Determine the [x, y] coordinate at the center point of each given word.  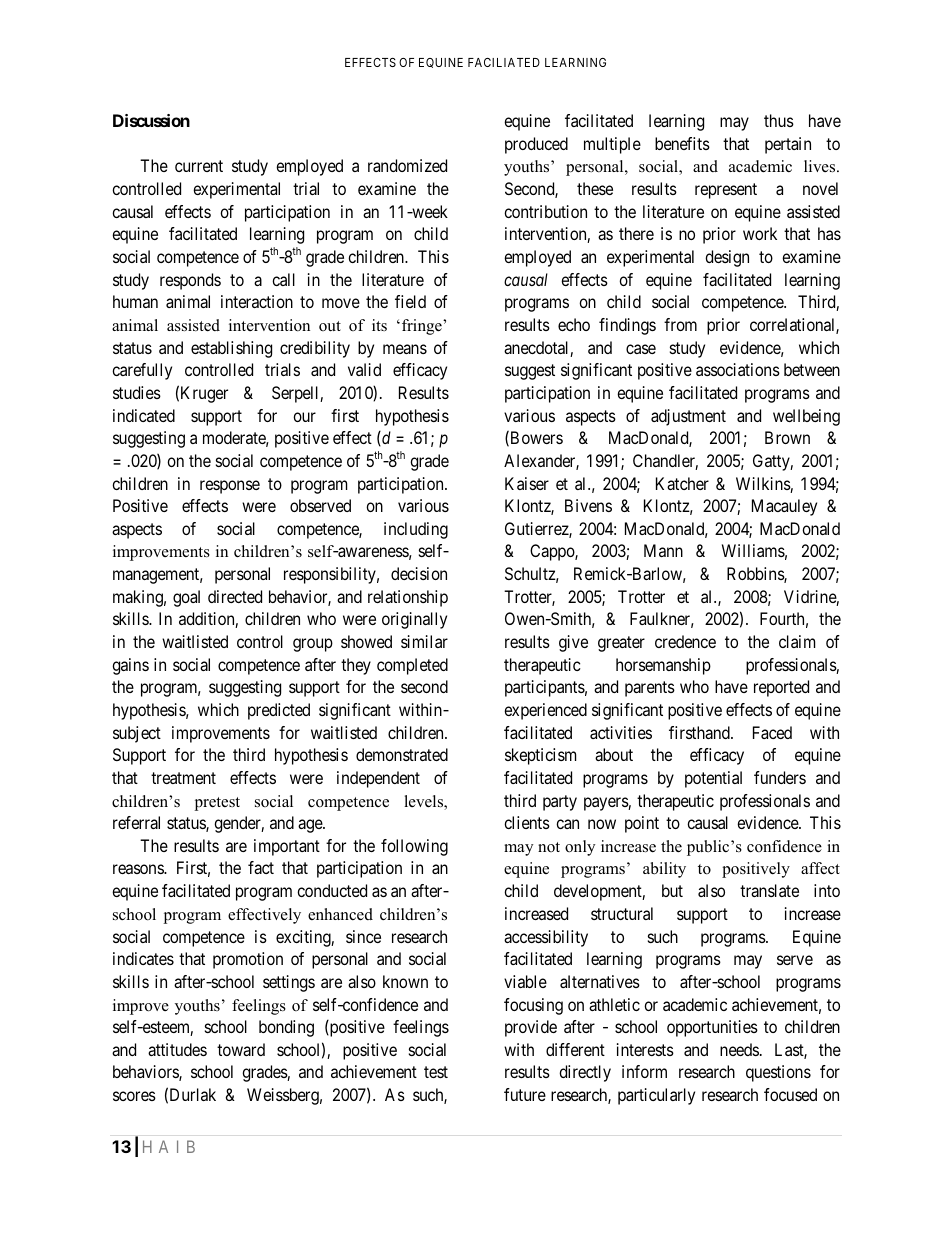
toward [241, 1049]
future [525, 1094]
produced [536, 145]
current [199, 166]
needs [739, 1049]
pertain [788, 145]
